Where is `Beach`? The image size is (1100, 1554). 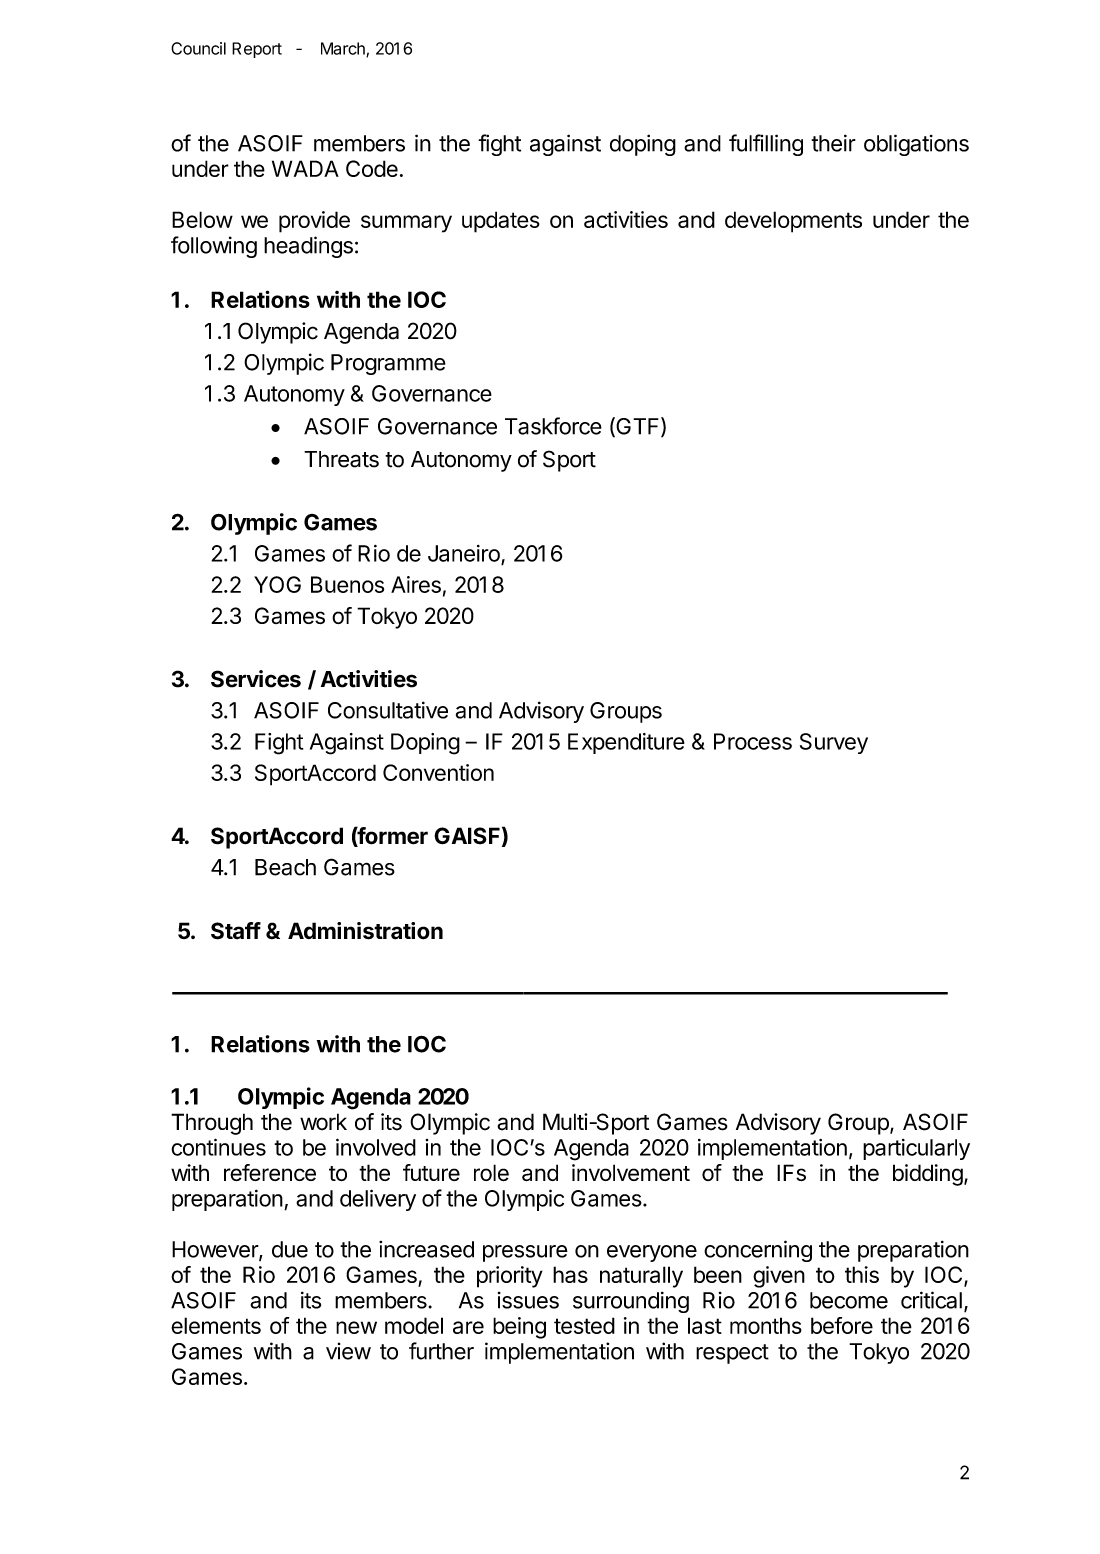 Beach is located at coordinates (285, 867).
